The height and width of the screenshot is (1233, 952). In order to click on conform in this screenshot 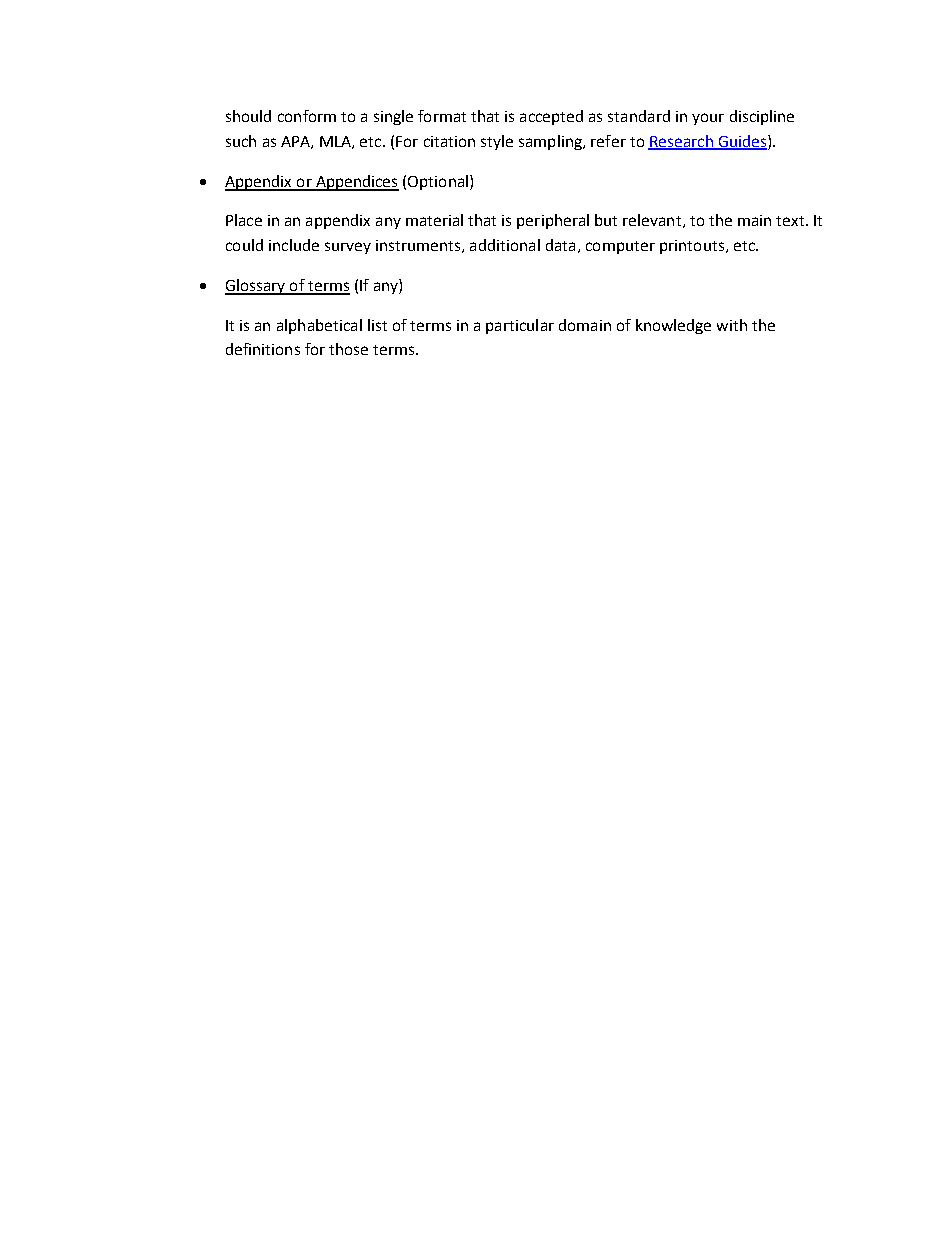, I will do `click(307, 116)`.
